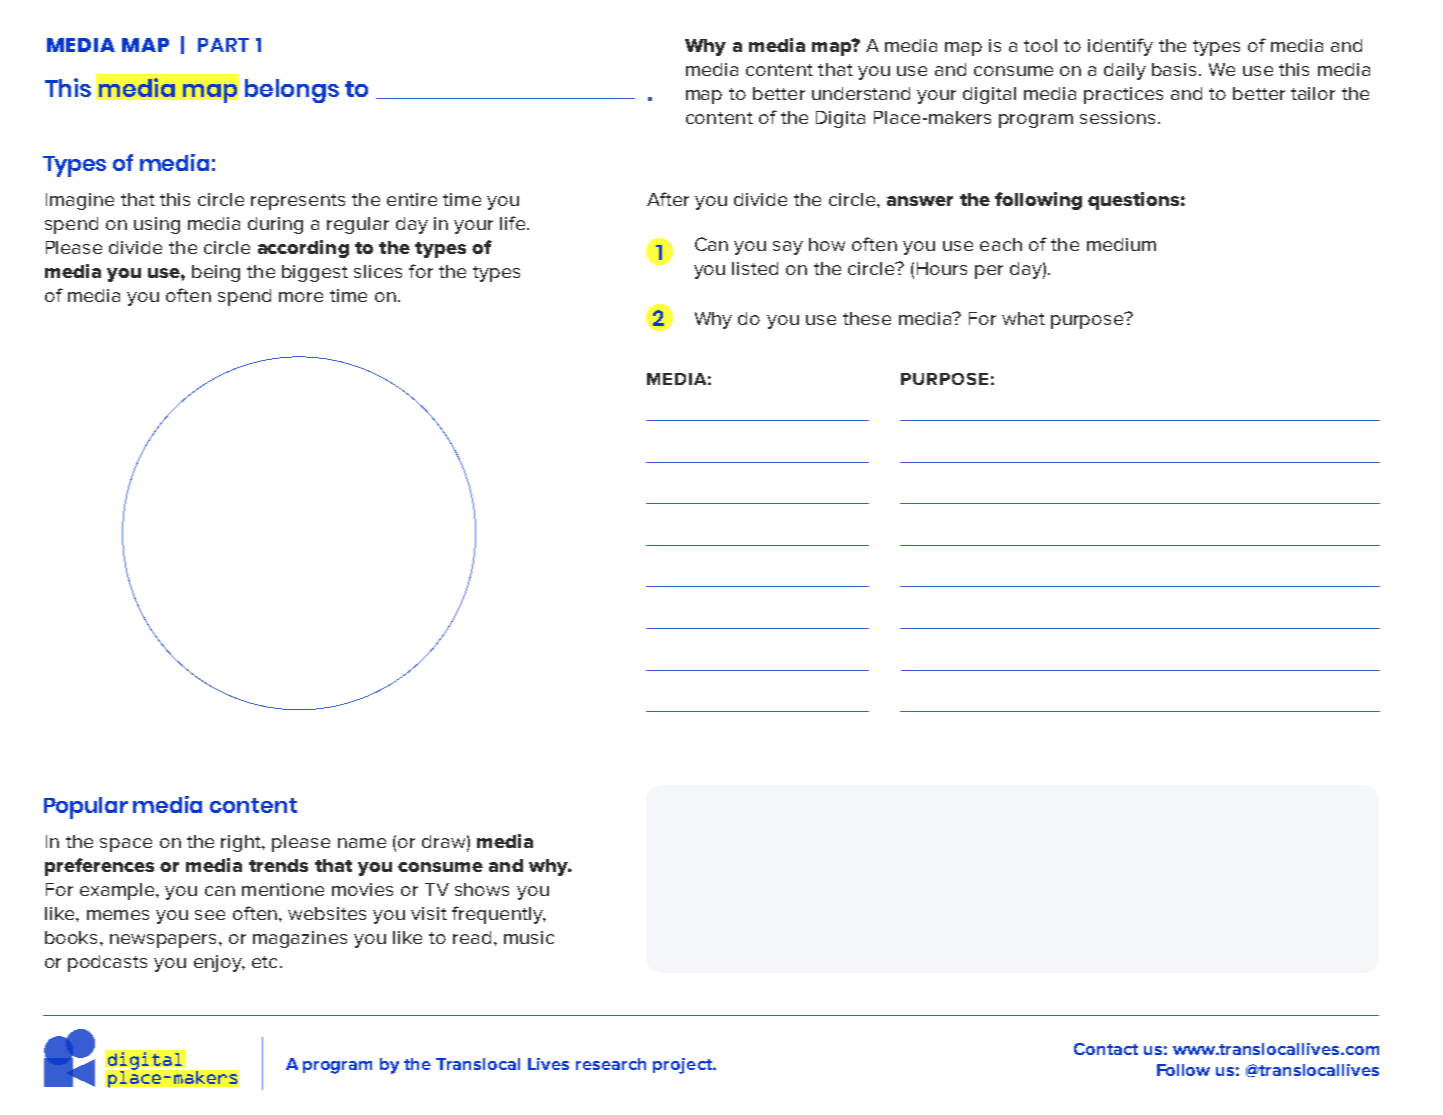 The width and height of the screenshot is (1443, 1115). I want to click on Popular, so click(86, 808).
